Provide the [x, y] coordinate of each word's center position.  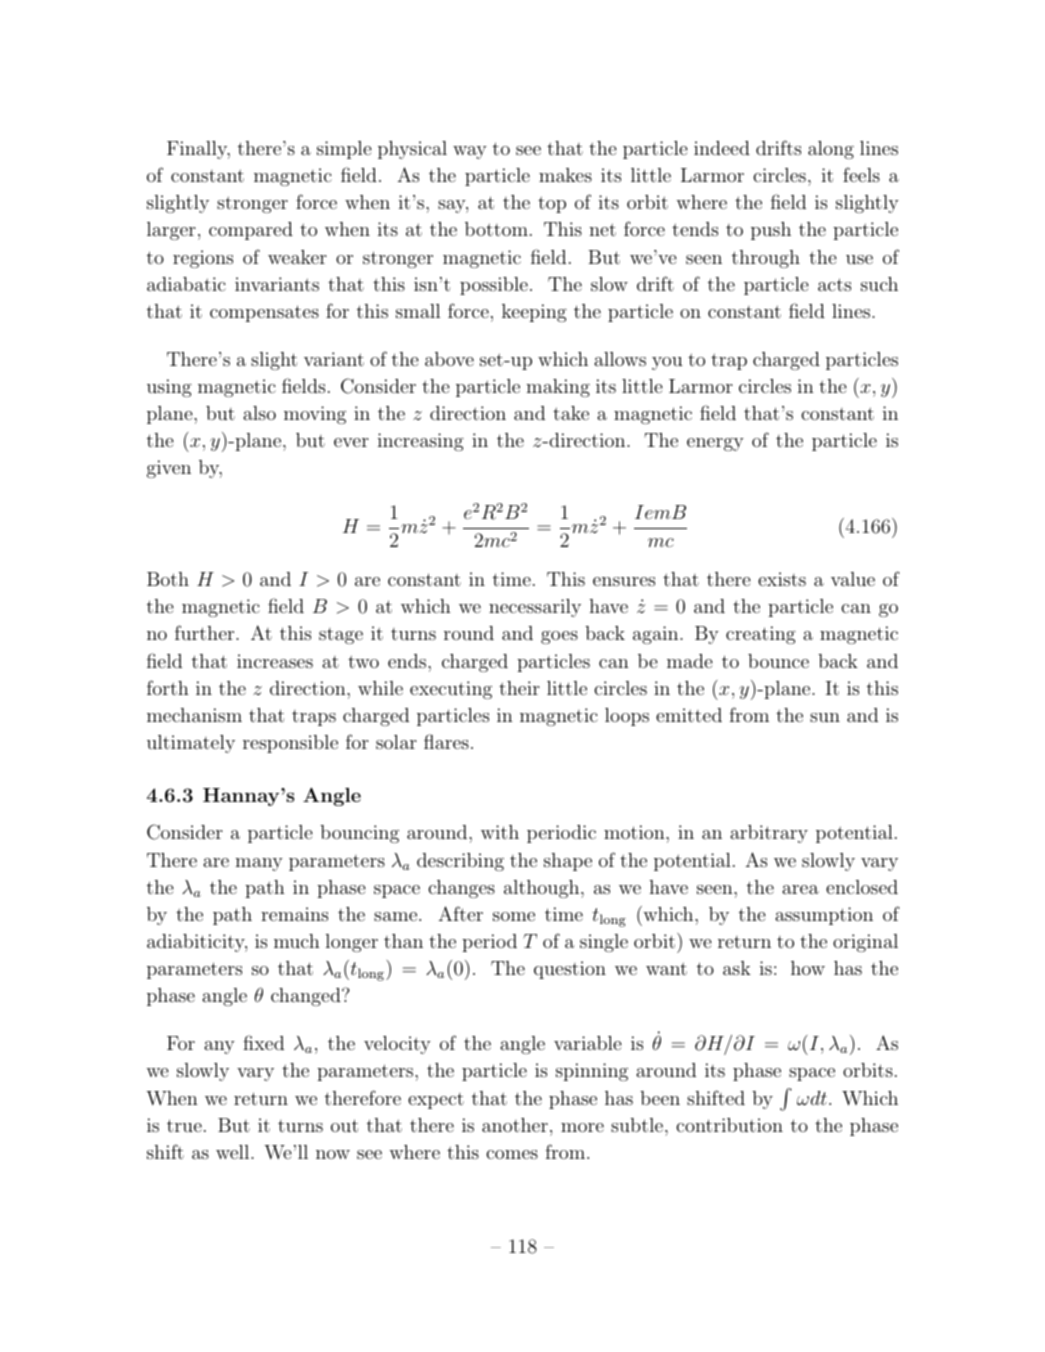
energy [715, 444]
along [831, 150]
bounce [778, 661]
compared [251, 231]
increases [275, 661]
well [234, 1152]
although [543, 889]
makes [565, 175]
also [259, 413]
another [515, 1125]
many [259, 864]
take [571, 413]
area [800, 889]
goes [559, 637]
